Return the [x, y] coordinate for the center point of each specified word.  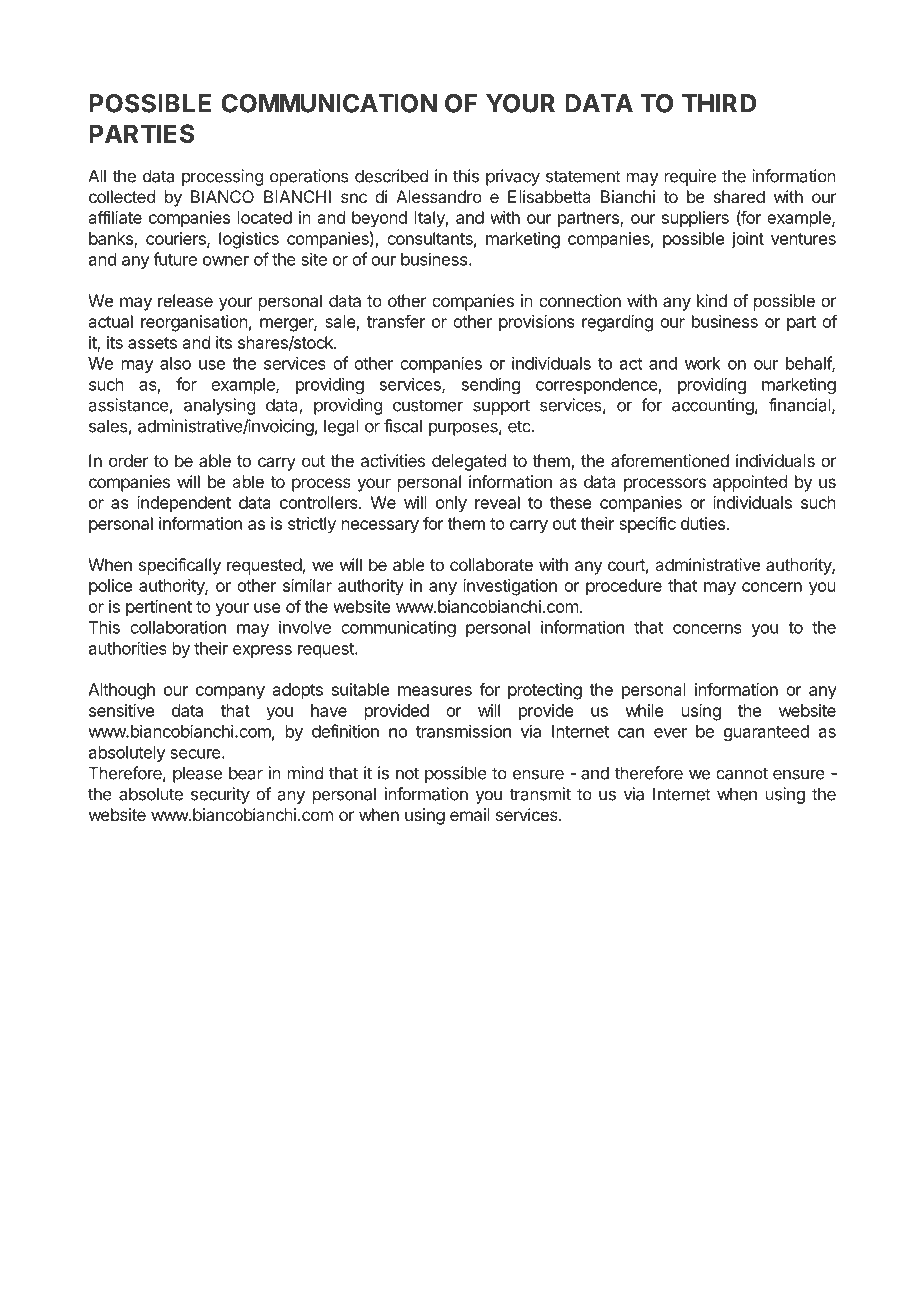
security [220, 795]
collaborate [491, 564]
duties [704, 523]
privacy [513, 177]
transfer [396, 321]
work [703, 363]
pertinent [159, 608]
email [470, 814]
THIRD [719, 103]
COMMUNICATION [329, 103]
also [175, 363]
